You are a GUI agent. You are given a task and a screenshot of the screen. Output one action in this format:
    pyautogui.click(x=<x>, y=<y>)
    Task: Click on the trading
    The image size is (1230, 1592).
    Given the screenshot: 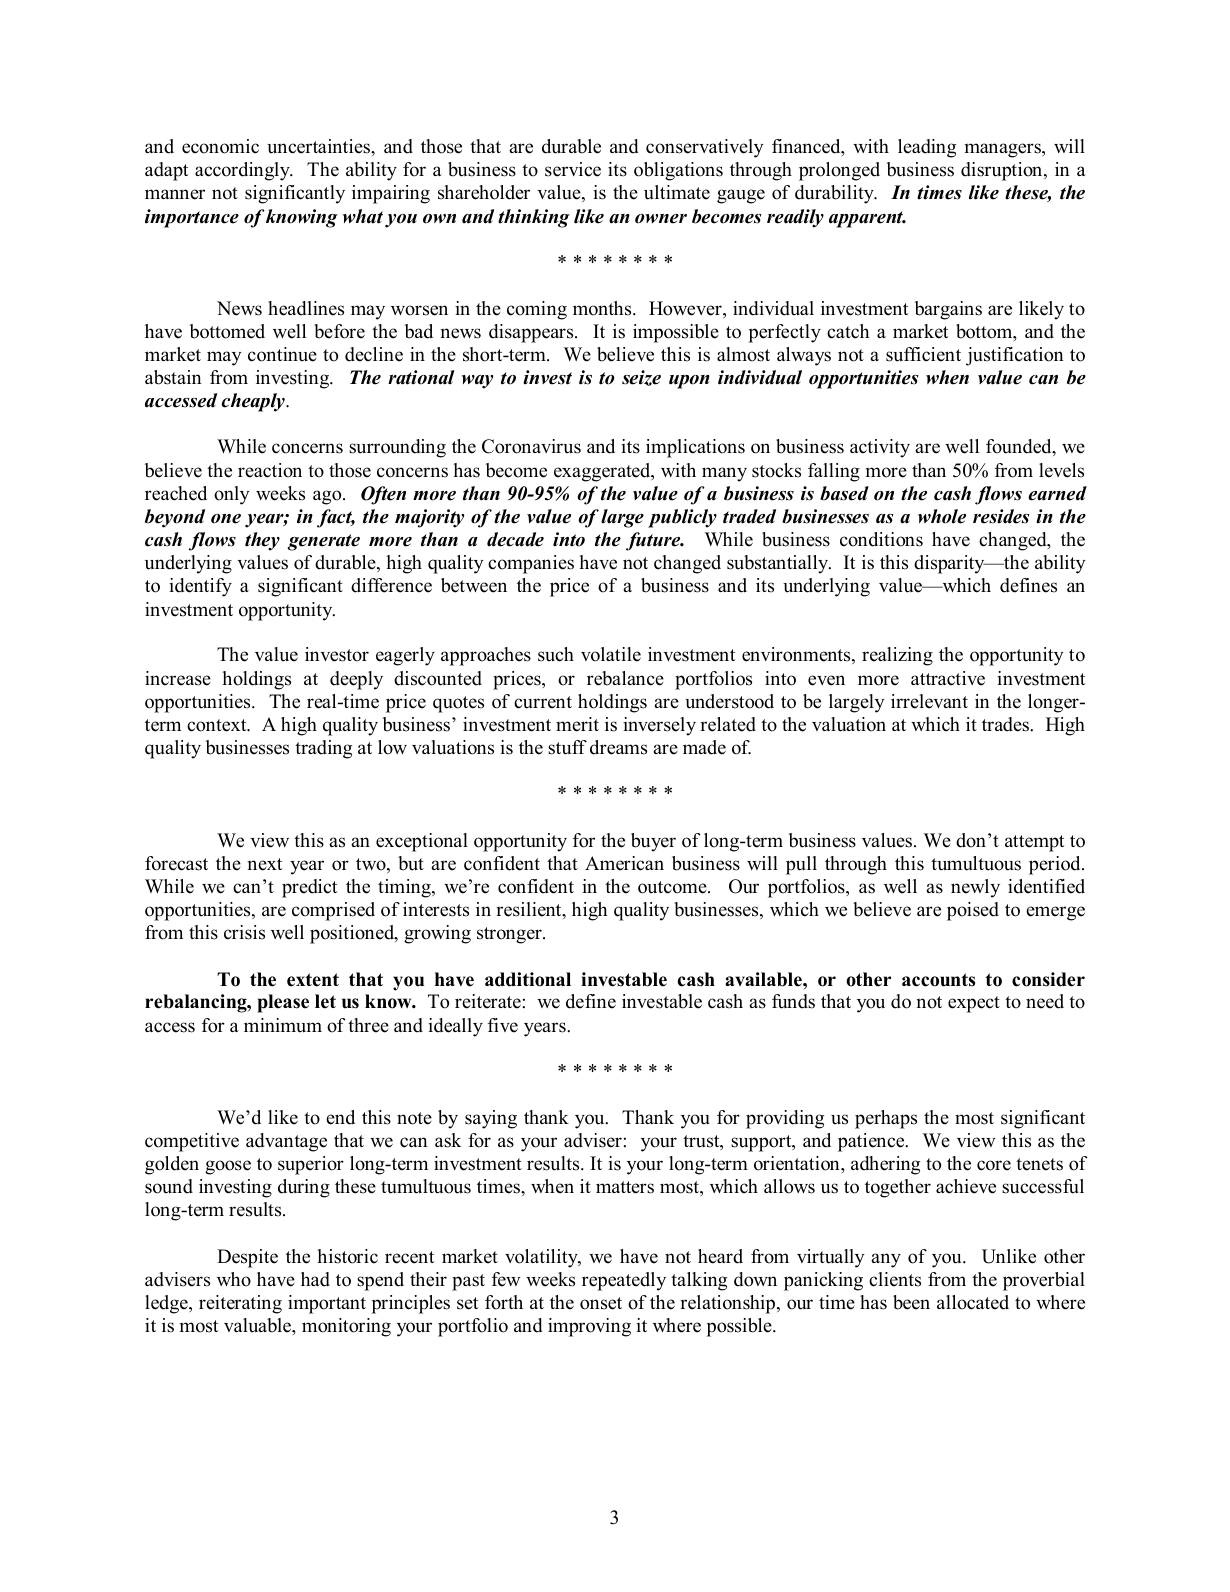 What is the action you would take?
    pyautogui.click(x=323, y=749)
